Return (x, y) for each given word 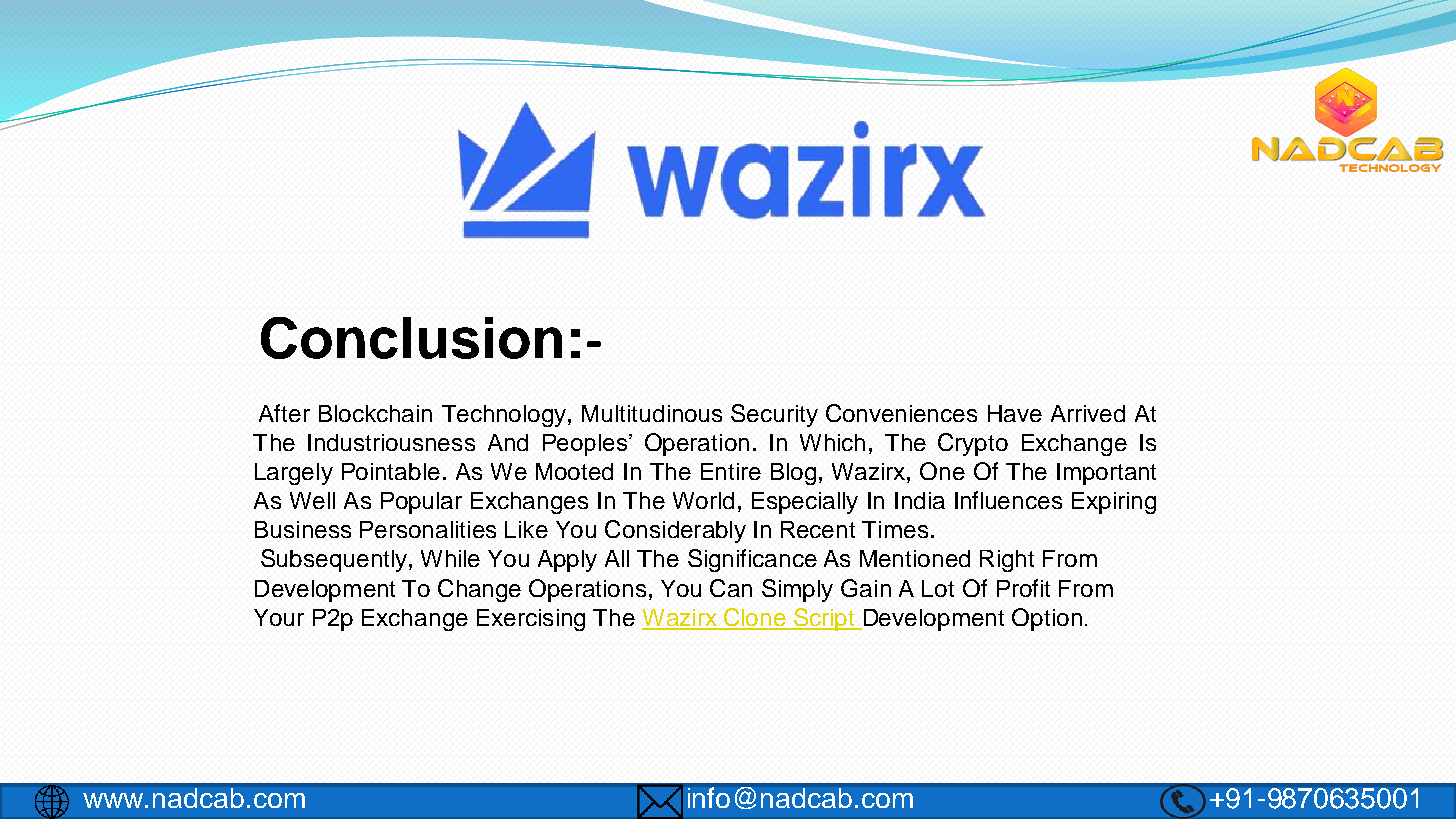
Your (279, 617)
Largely (294, 474)
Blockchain (375, 413)
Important (1106, 474)
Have (1015, 413)
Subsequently (335, 560)
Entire (731, 471)
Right (1007, 561)
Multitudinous (652, 413)
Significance (752, 560)
